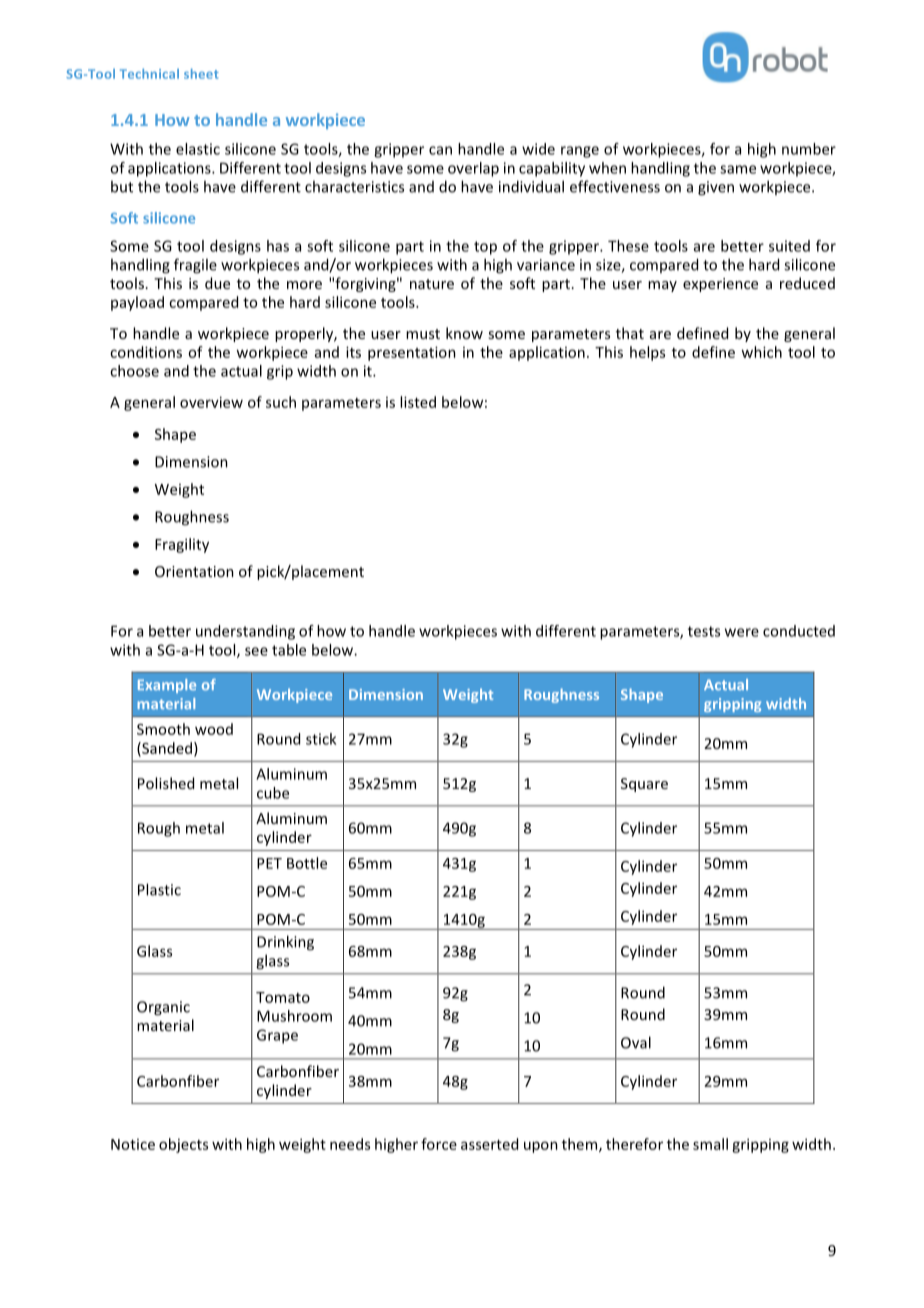  What do you see at coordinates (440, 150) in the page?
I see `can` at bounding box center [440, 150].
